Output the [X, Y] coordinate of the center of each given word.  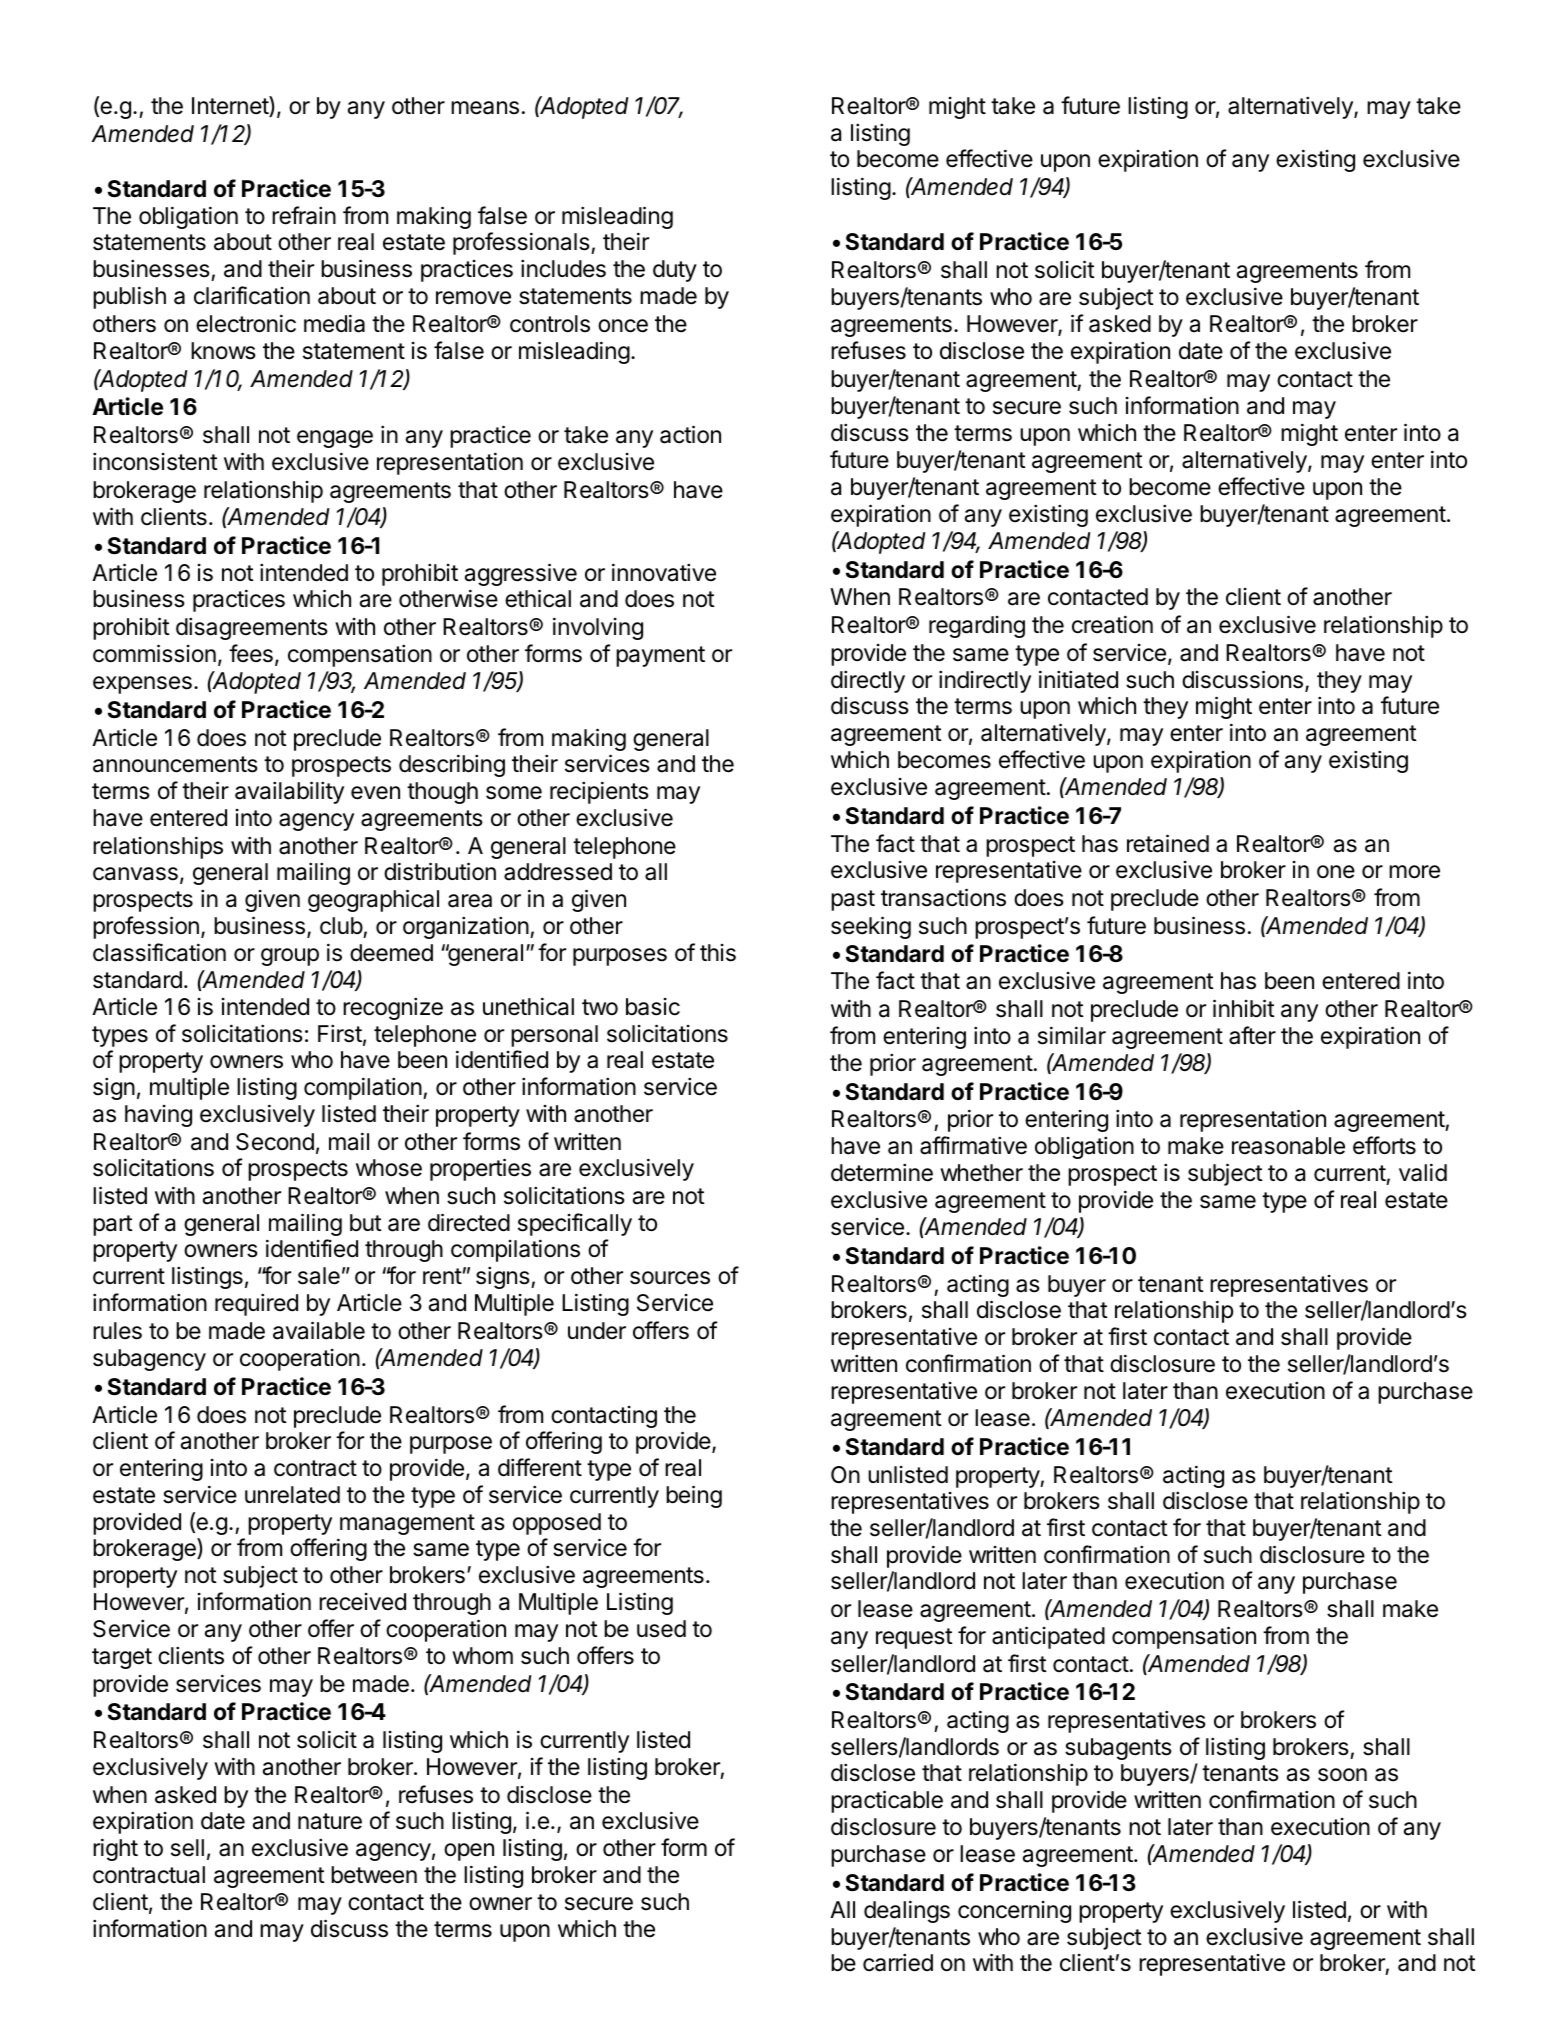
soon [1342, 1775]
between [374, 1875]
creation [1112, 624]
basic [653, 1007]
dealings [907, 1911]
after [1252, 1035]
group [290, 957]
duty [675, 271]
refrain [304, 215]
